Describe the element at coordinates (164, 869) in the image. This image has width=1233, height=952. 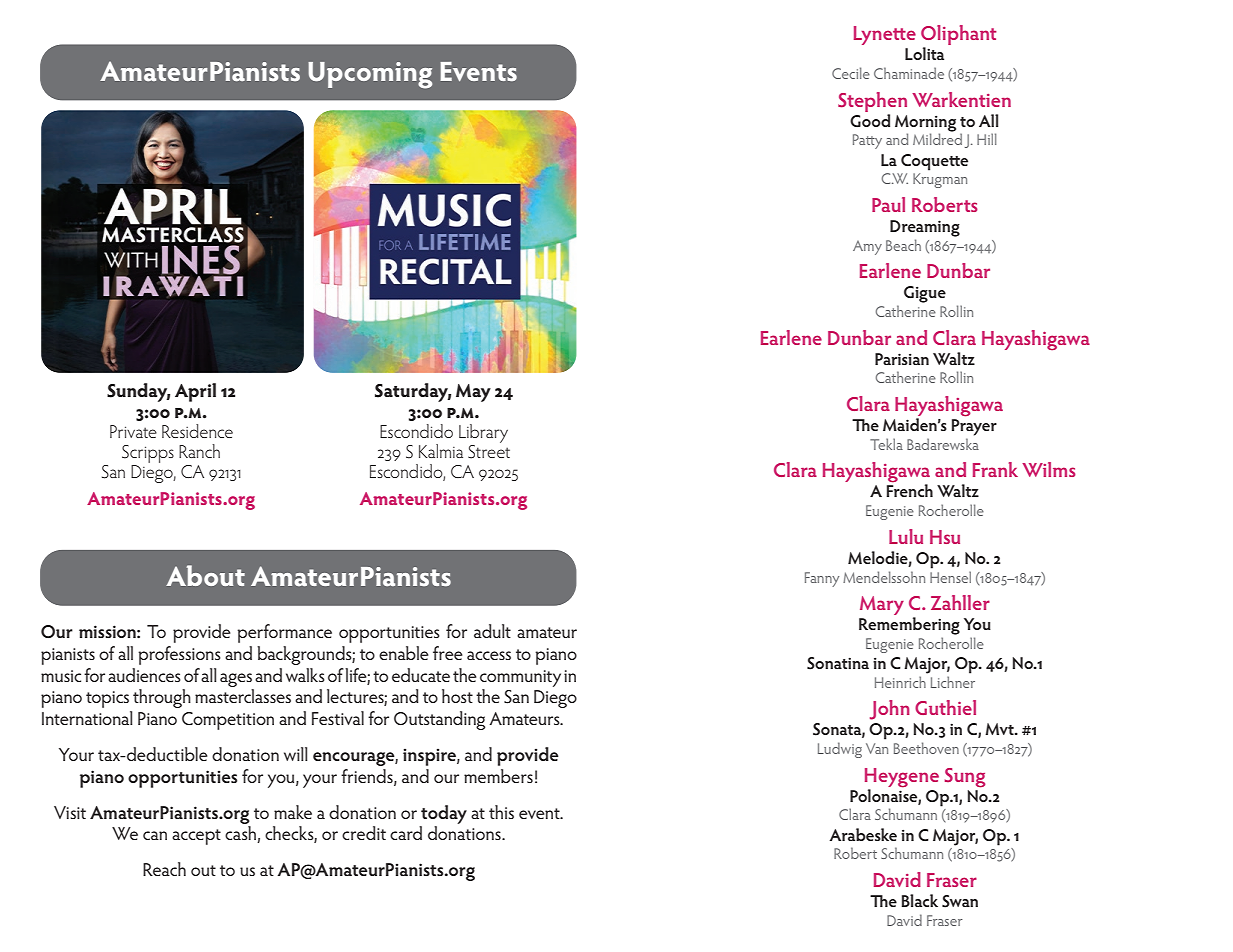
I see `Reach` at that location.
